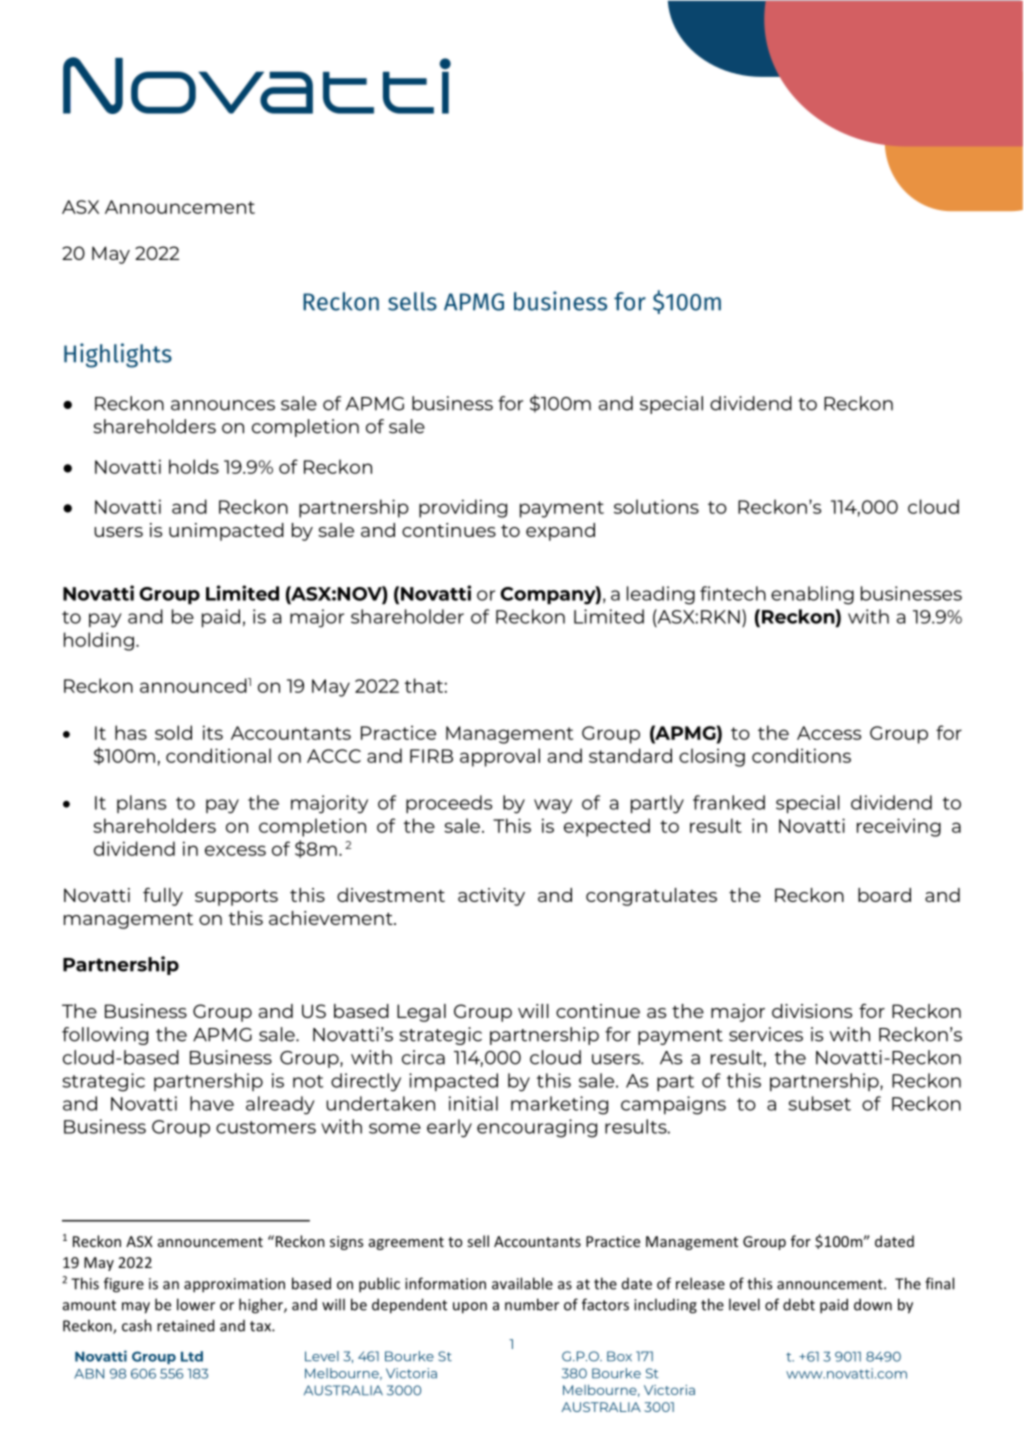  Describe the element at coordinates (500, 757) in the screenshot. I see `approval` at that location.
